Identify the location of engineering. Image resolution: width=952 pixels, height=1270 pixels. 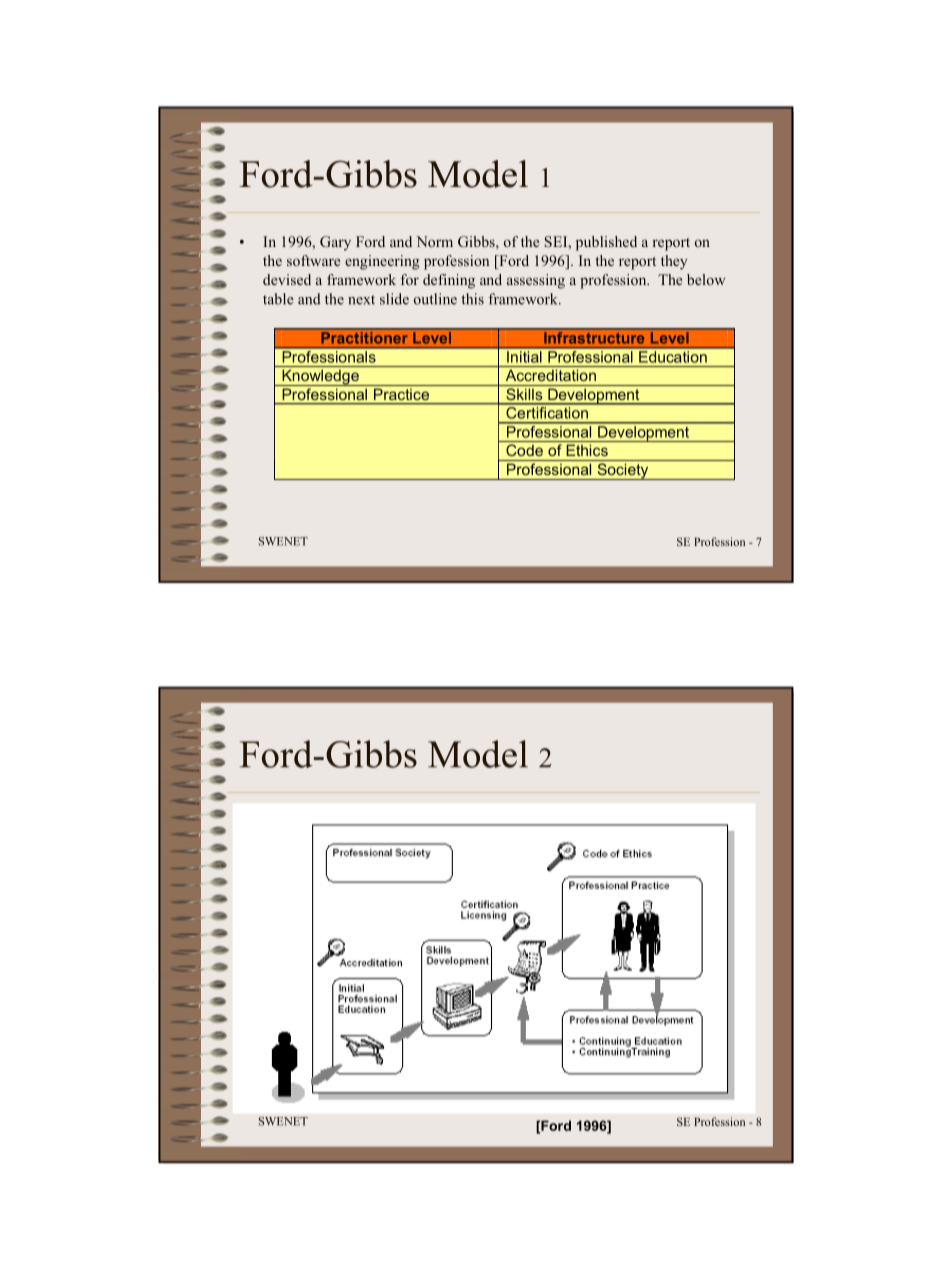
(382, 262).
